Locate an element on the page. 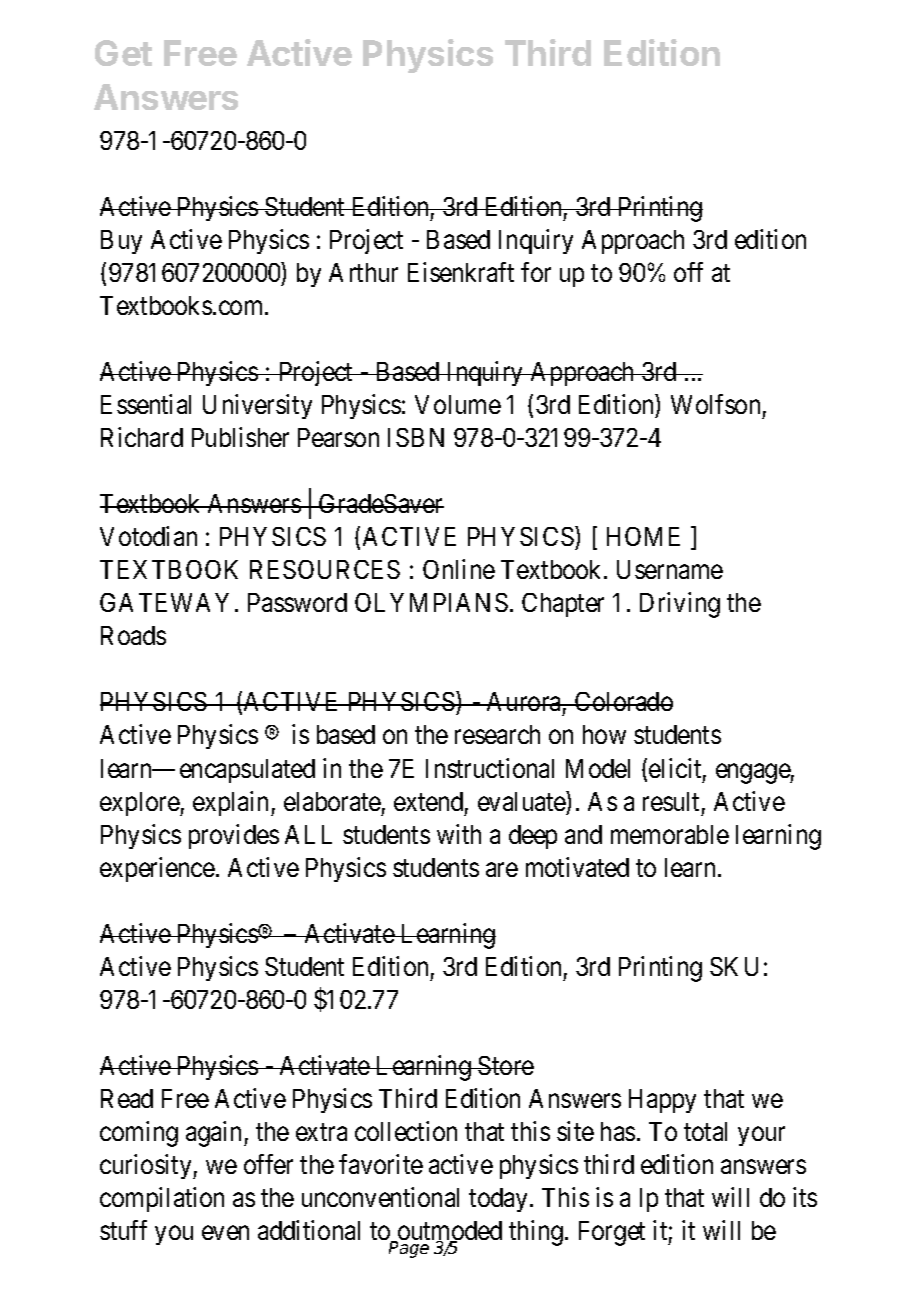 This document has height=1311, width=924. Arthur is located at coordinates (363, 272).
